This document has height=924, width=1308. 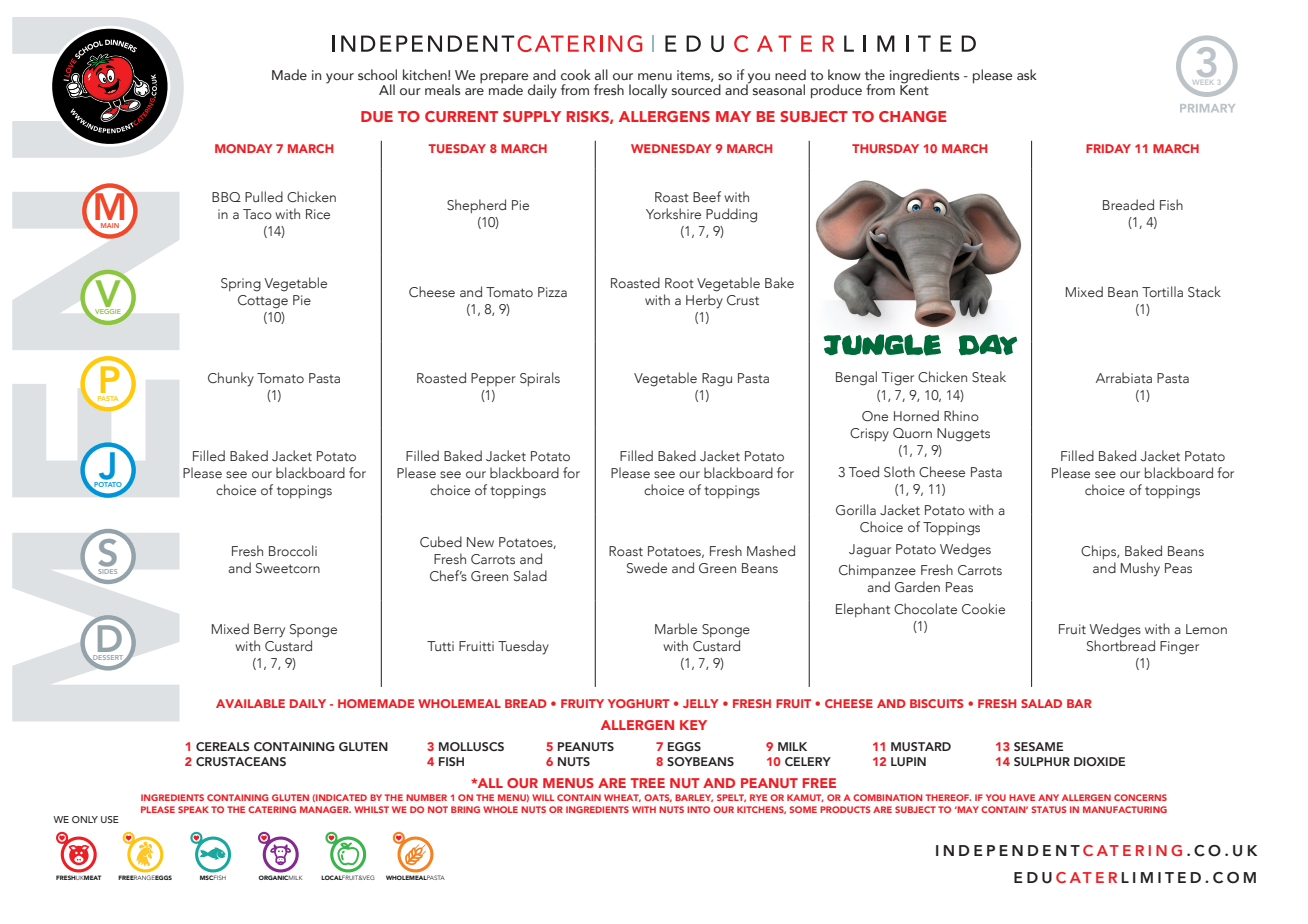 What do you see at coordinates (340, 78) in the document?
I see `your` at bounding box center [340, 78].
